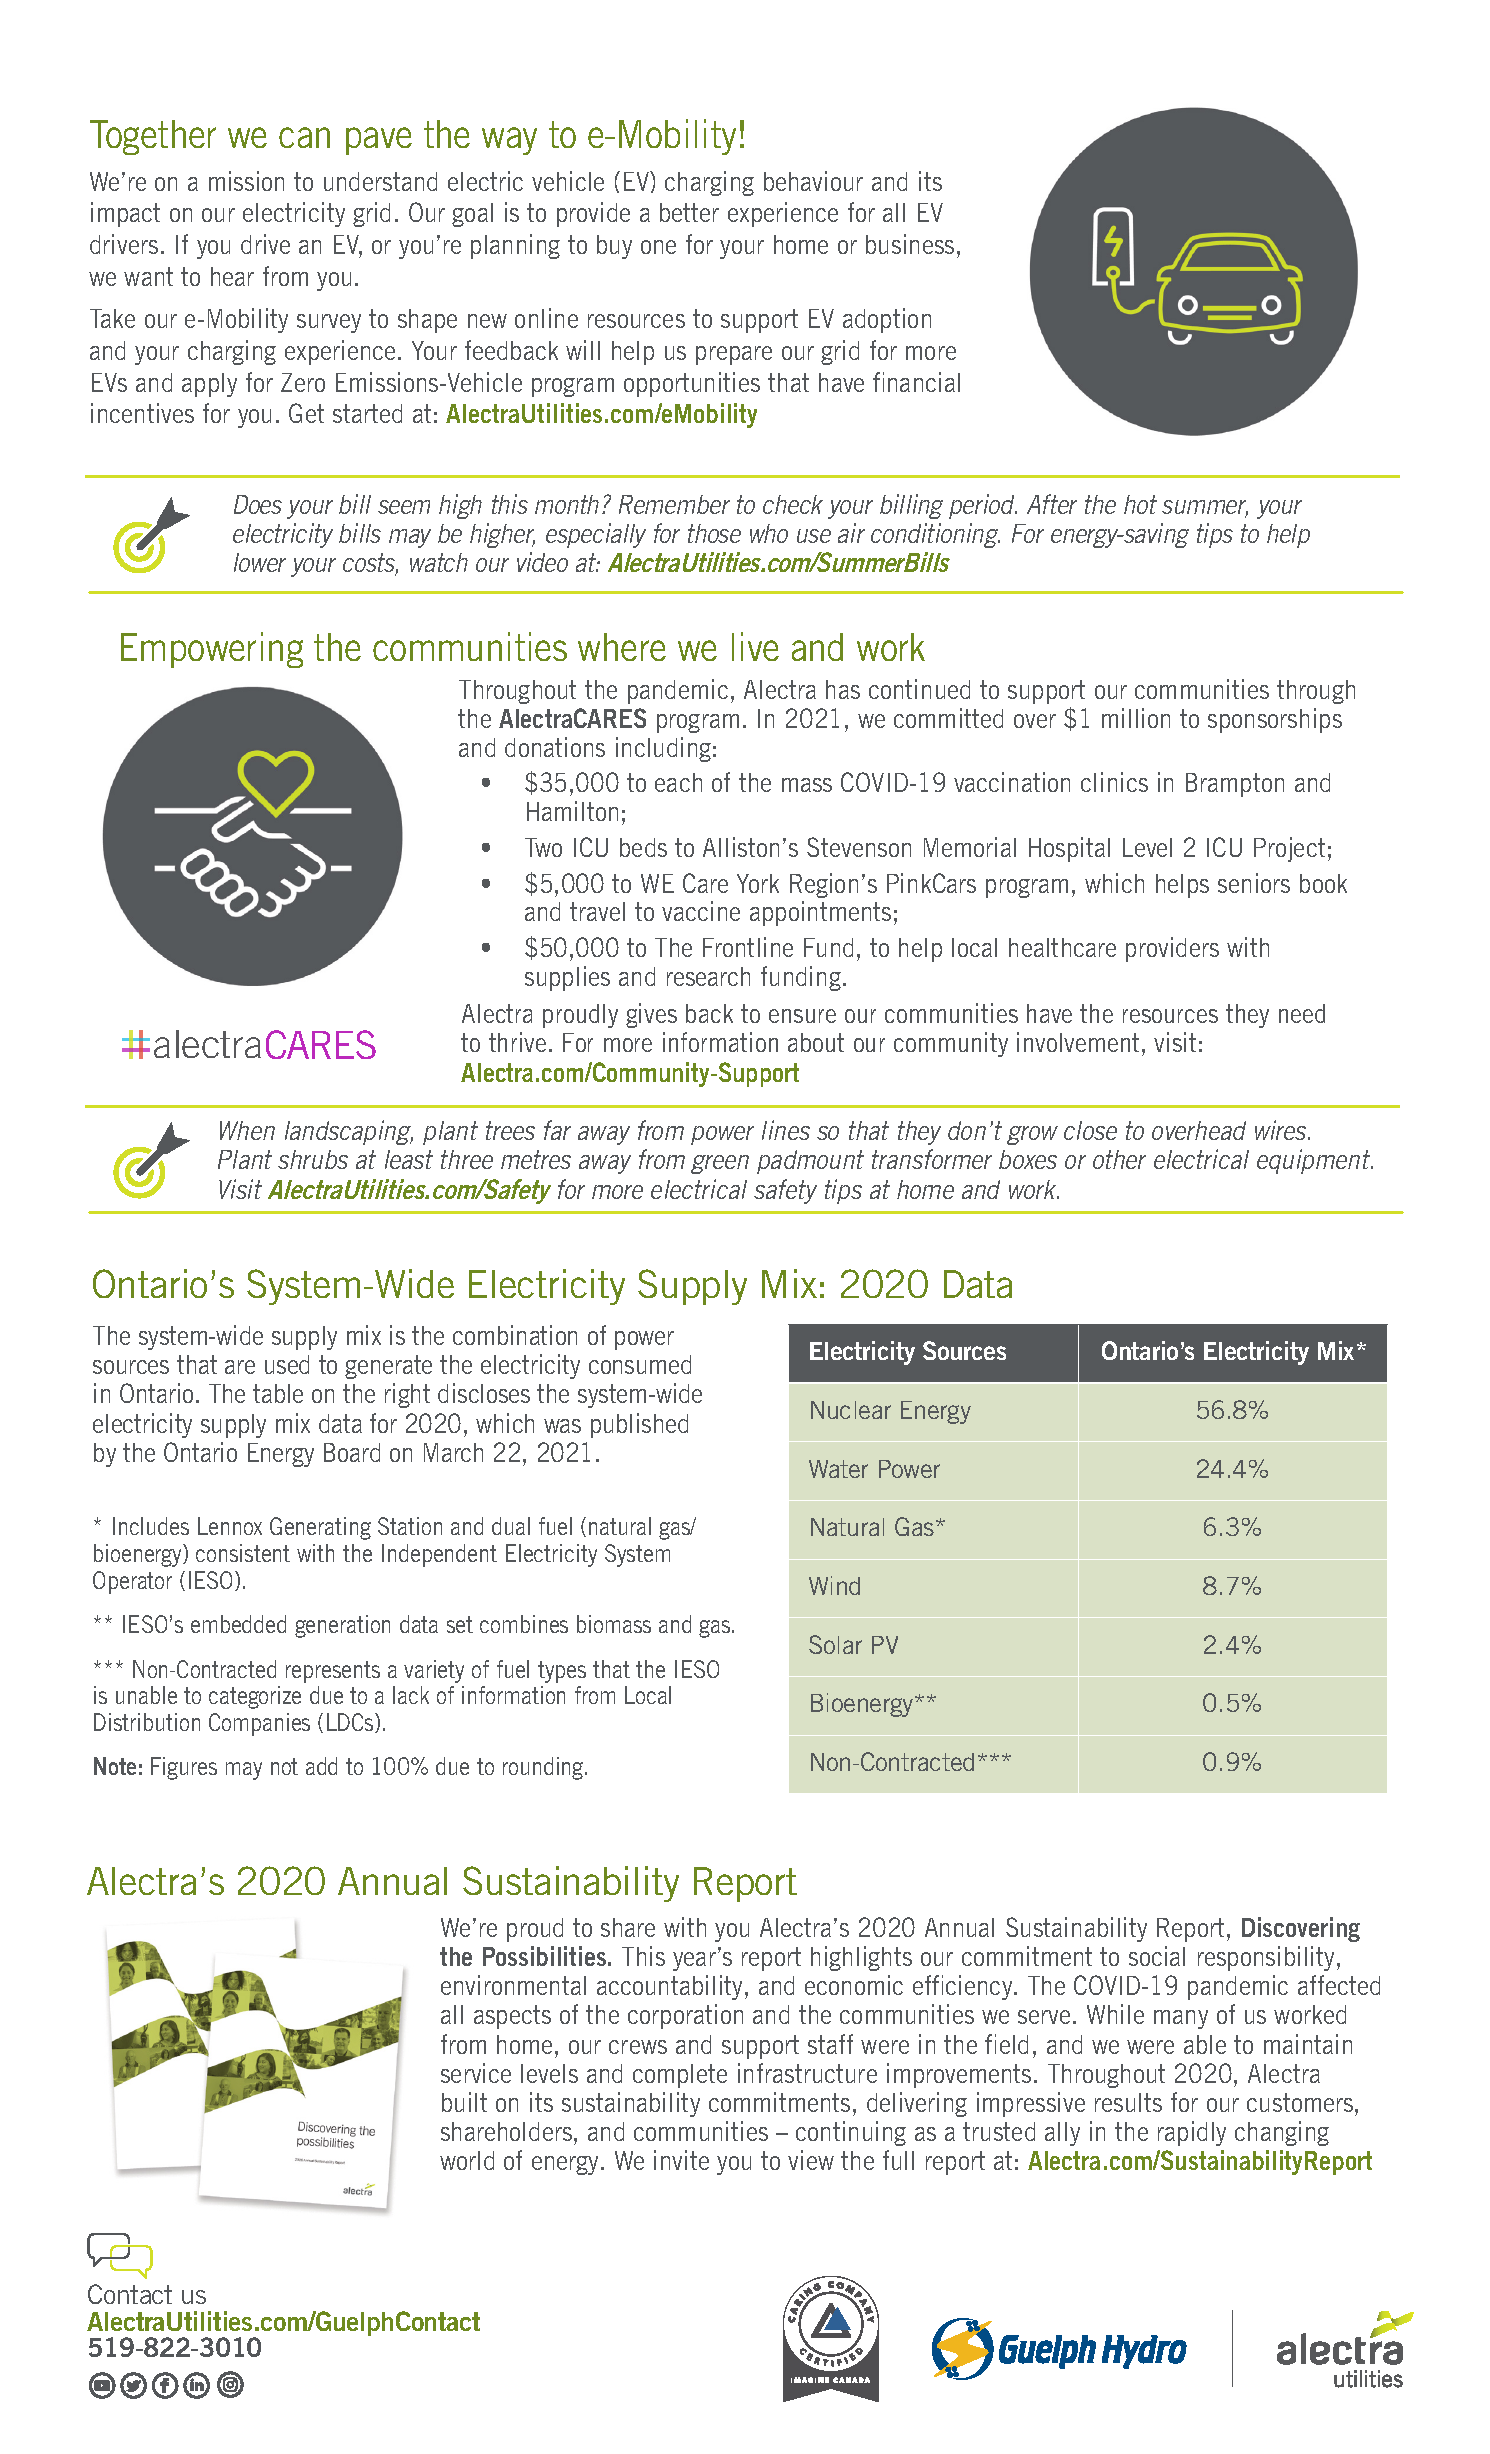  Describe the element at coordinates (464, 2102) in the screenshot. I see `built` at that location.
